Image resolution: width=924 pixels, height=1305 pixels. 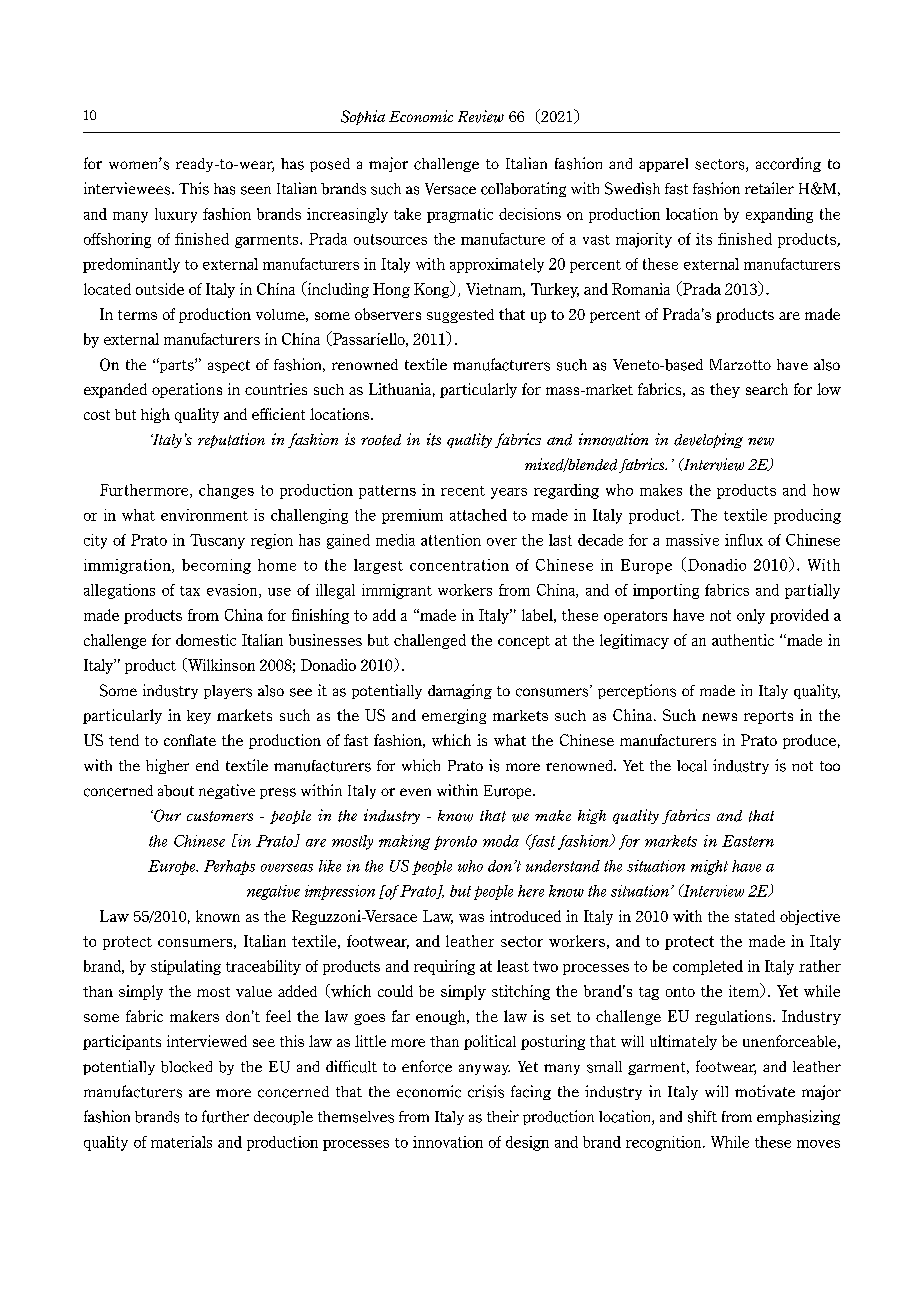 I want to click on stipulating, so click(x=186, y=967).
